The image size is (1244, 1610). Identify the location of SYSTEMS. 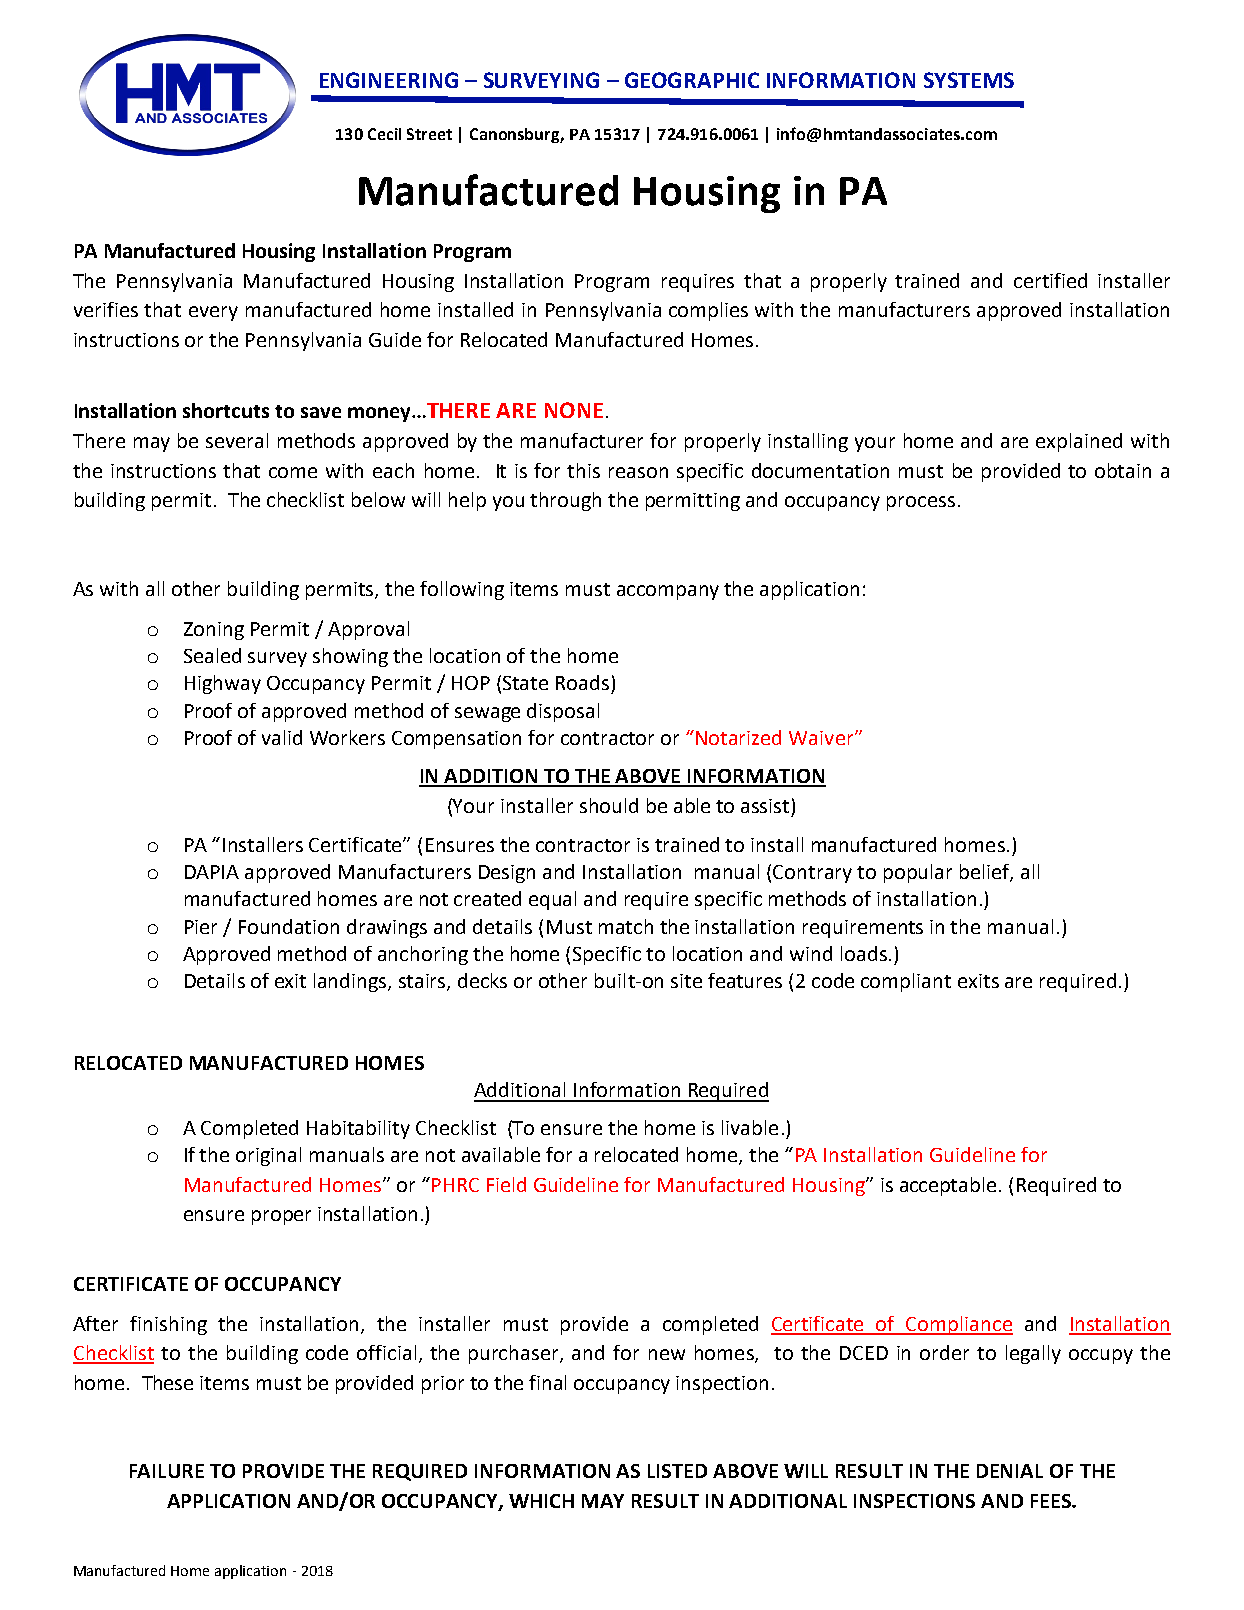
(969, 80).
